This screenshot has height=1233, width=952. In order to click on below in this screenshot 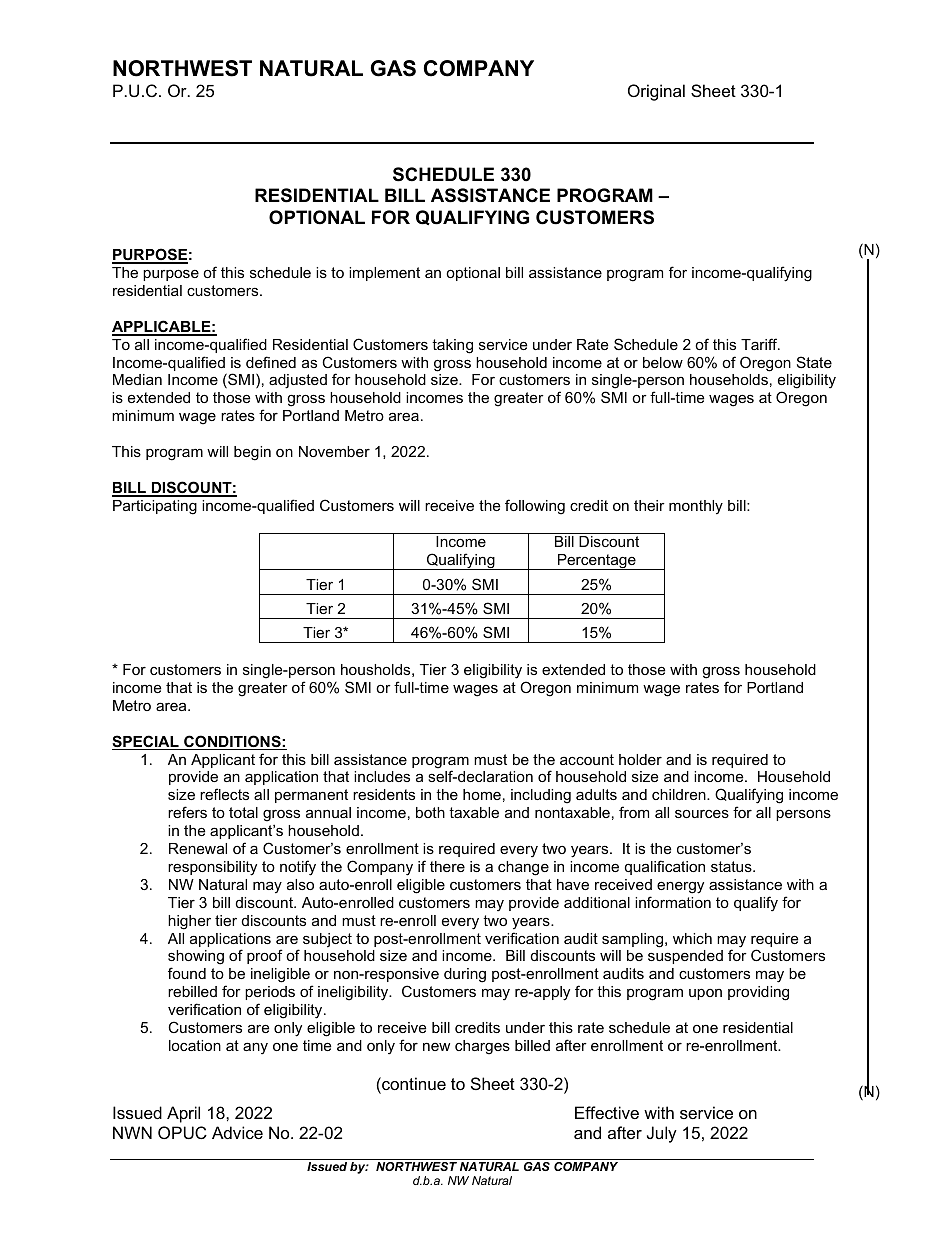, I will do `click(663, 362)`.
